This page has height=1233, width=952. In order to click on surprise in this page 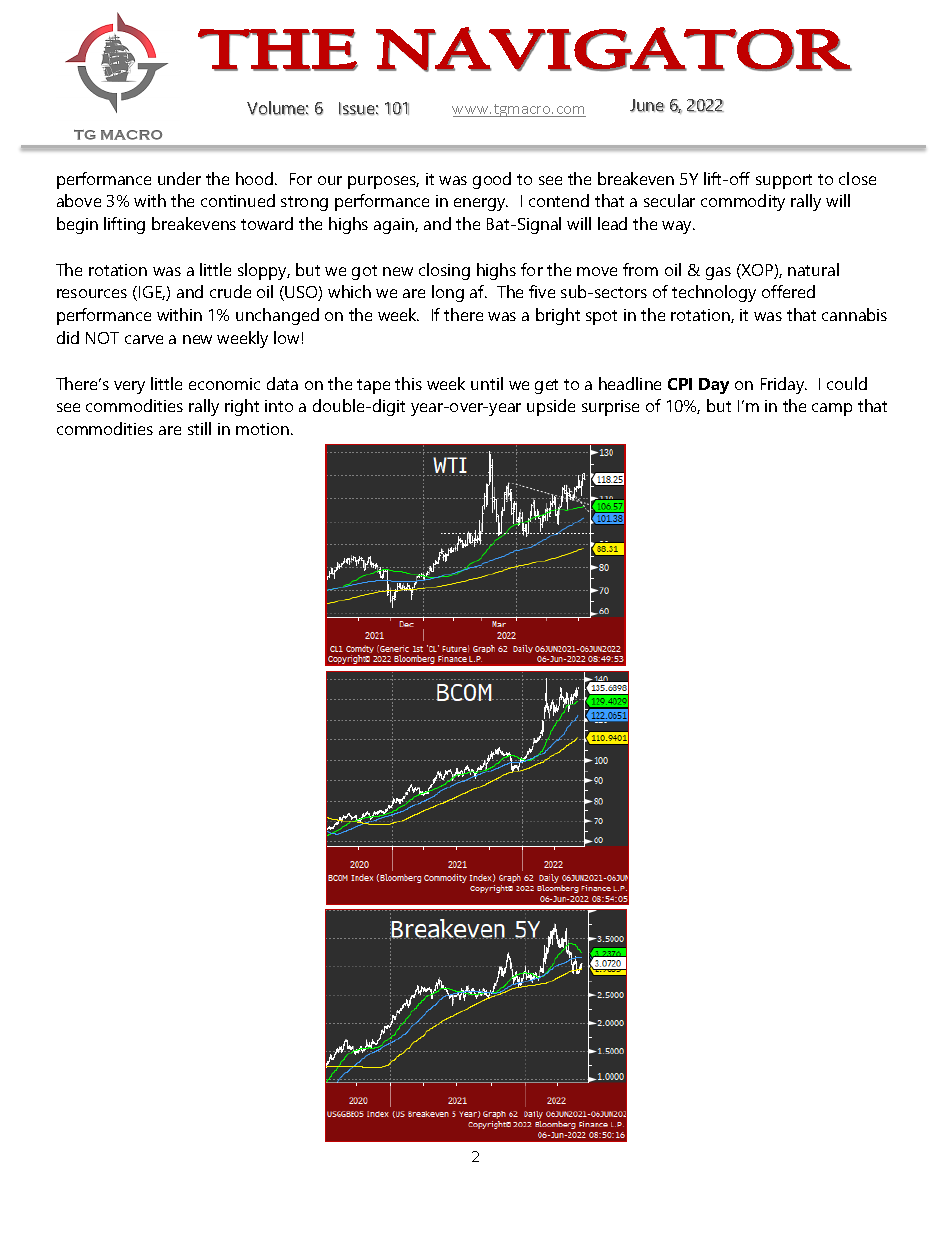, I will do `click(610, 408)`.
